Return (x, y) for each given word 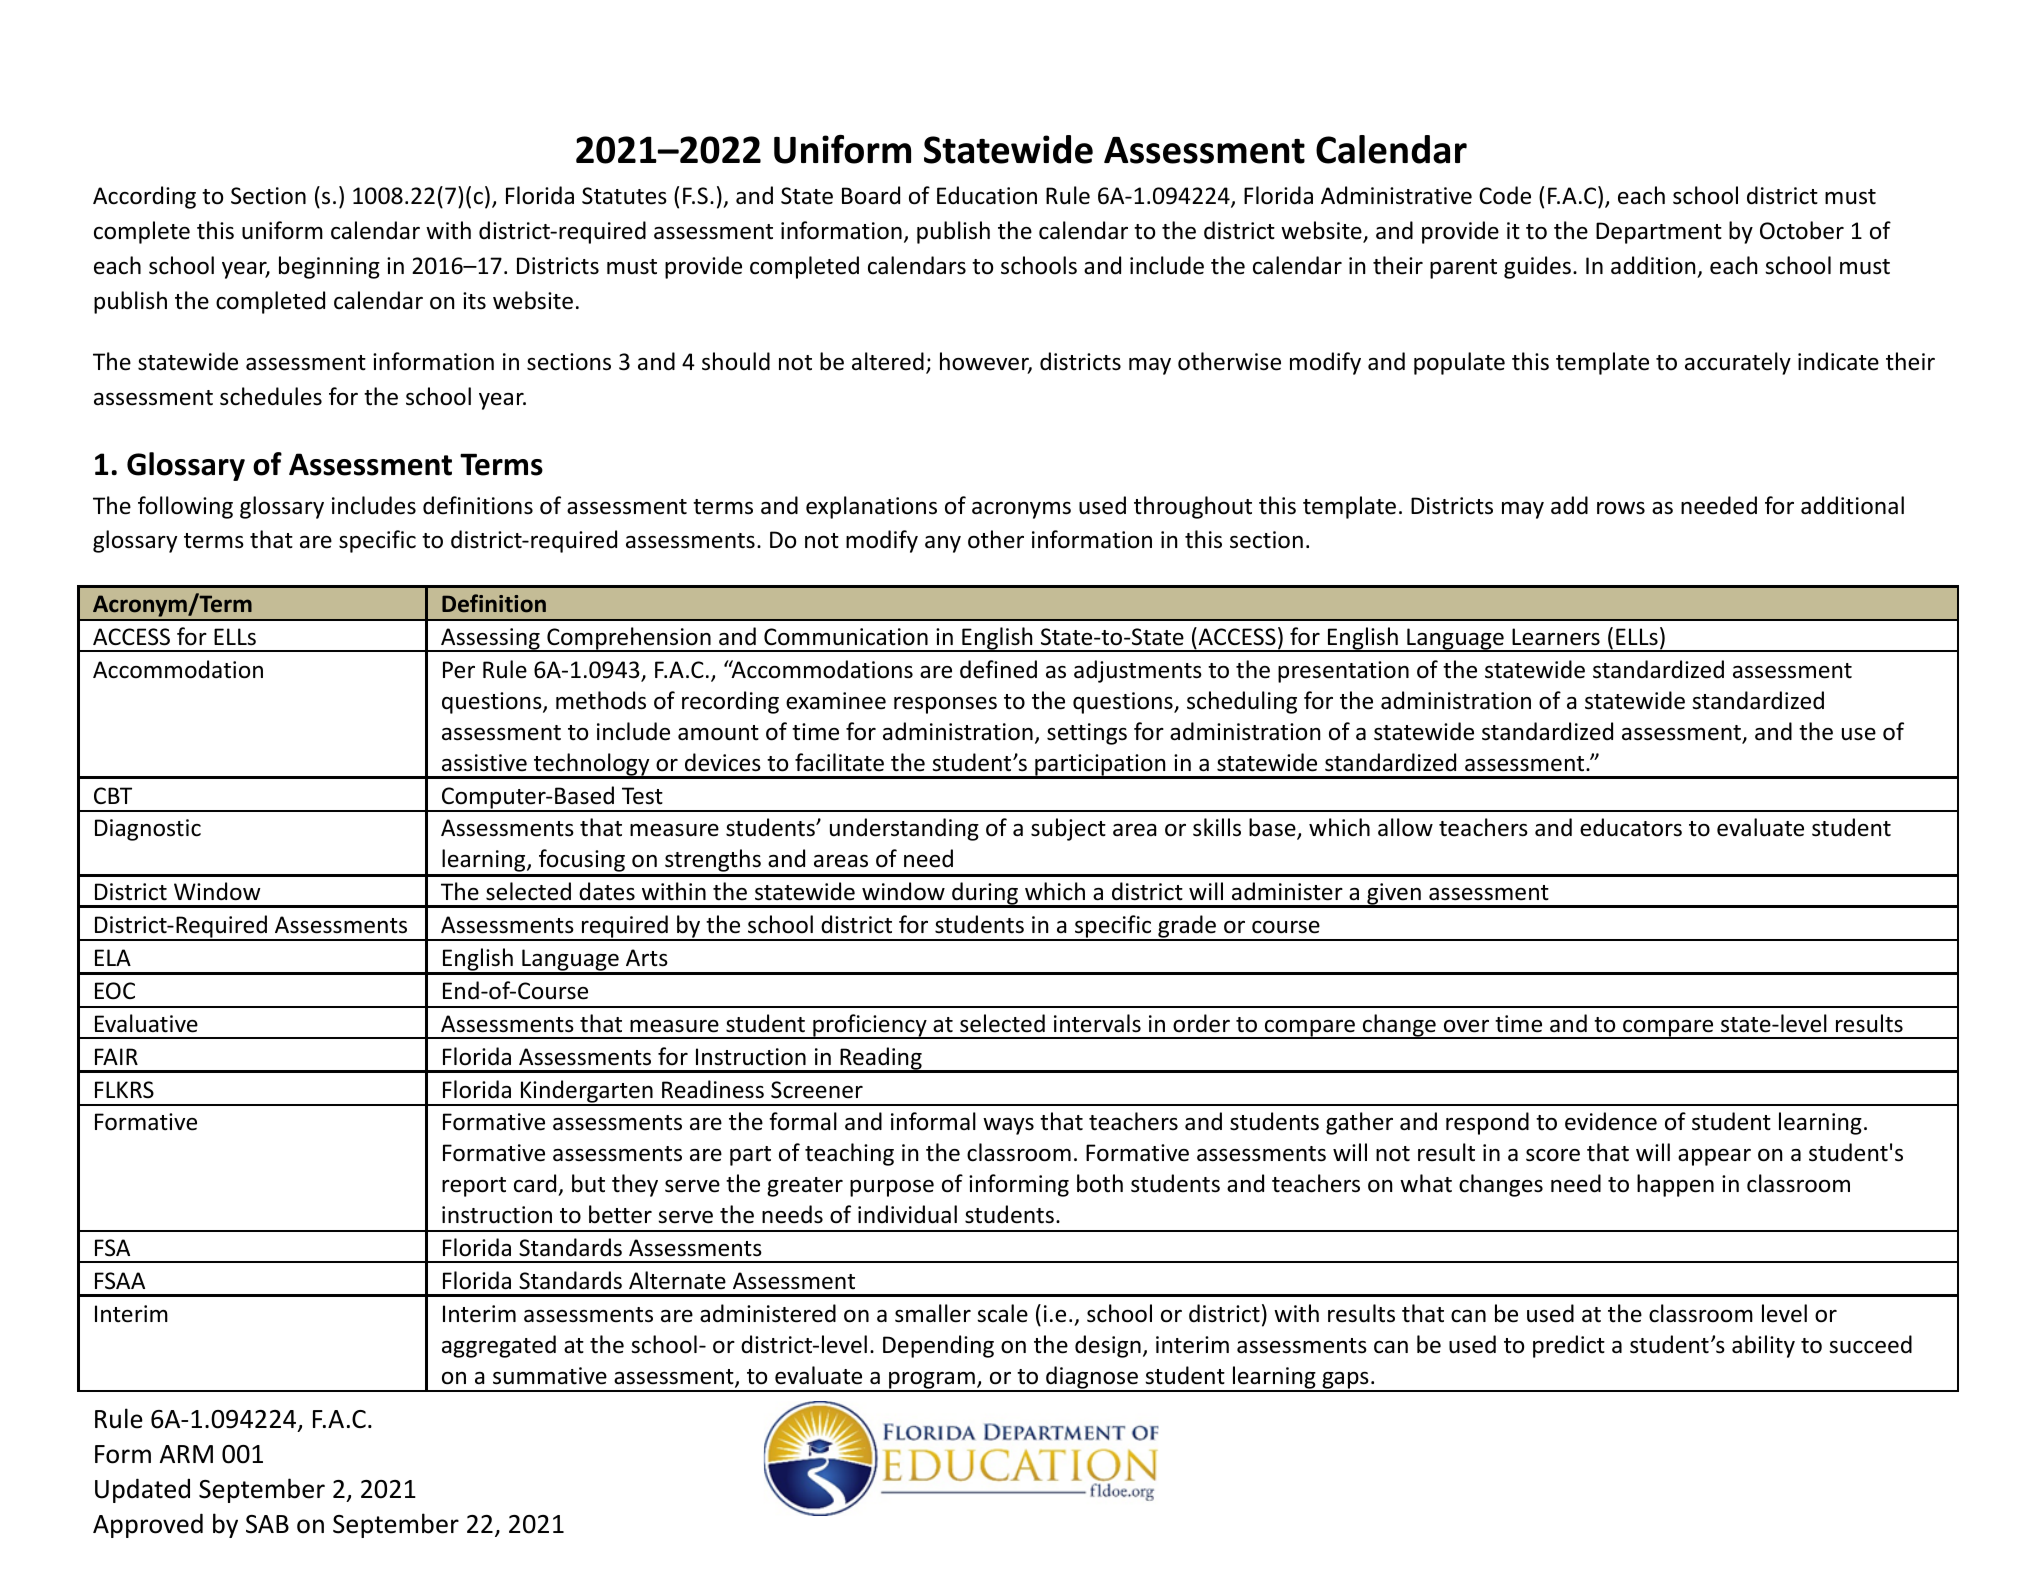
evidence (1611, 1121)
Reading (881, 1059)
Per (459, 670)
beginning (329, 267)
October (1802, 230)
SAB (267, 1524)
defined (998, 669)
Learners (1556, 637)
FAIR (116, 1056)
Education (987, 195)
